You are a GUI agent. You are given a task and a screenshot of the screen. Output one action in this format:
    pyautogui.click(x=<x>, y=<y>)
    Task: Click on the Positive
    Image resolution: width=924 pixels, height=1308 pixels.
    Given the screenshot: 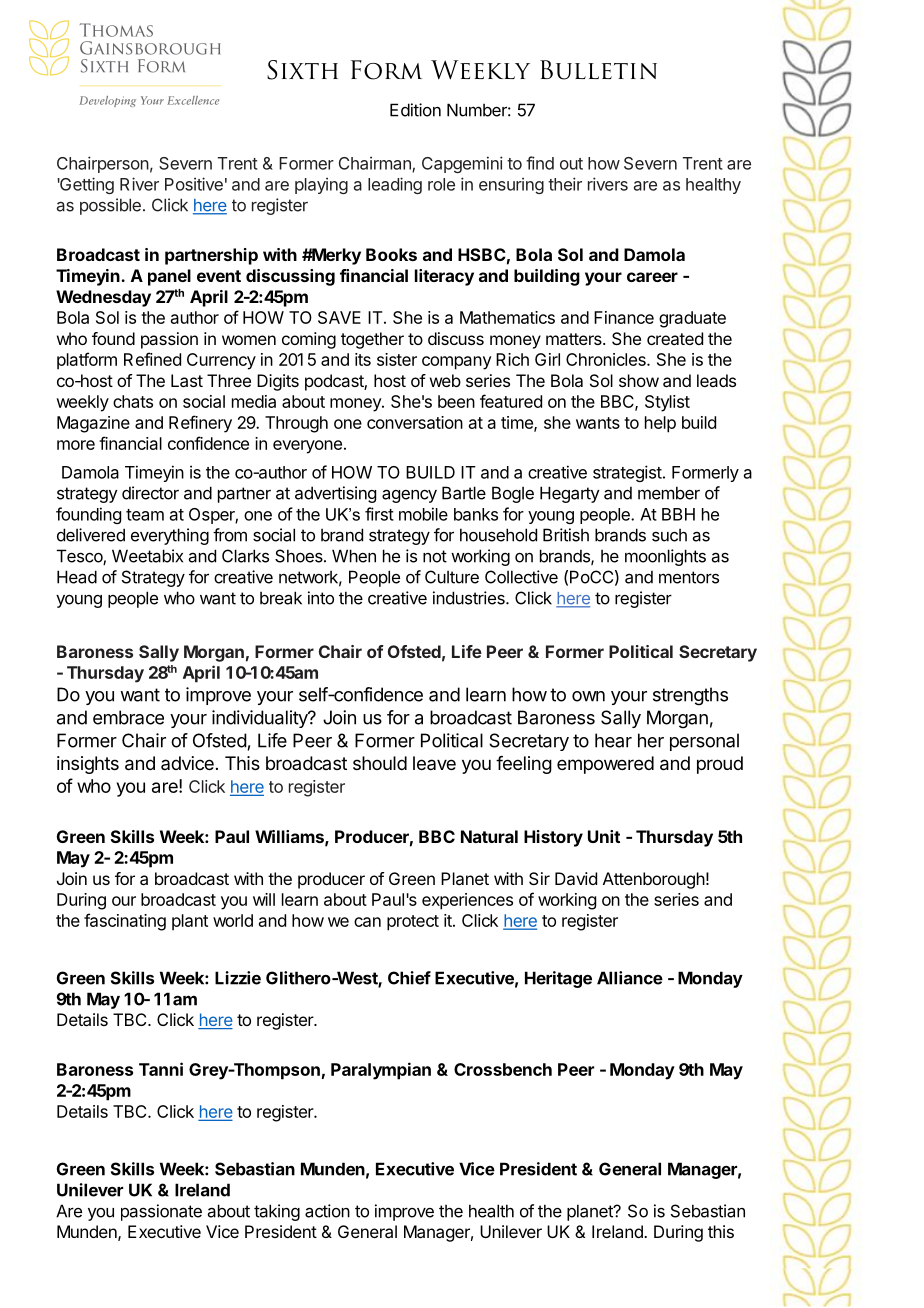 What is the action you would take?
    pyautogui.click(x=194, y=184)
